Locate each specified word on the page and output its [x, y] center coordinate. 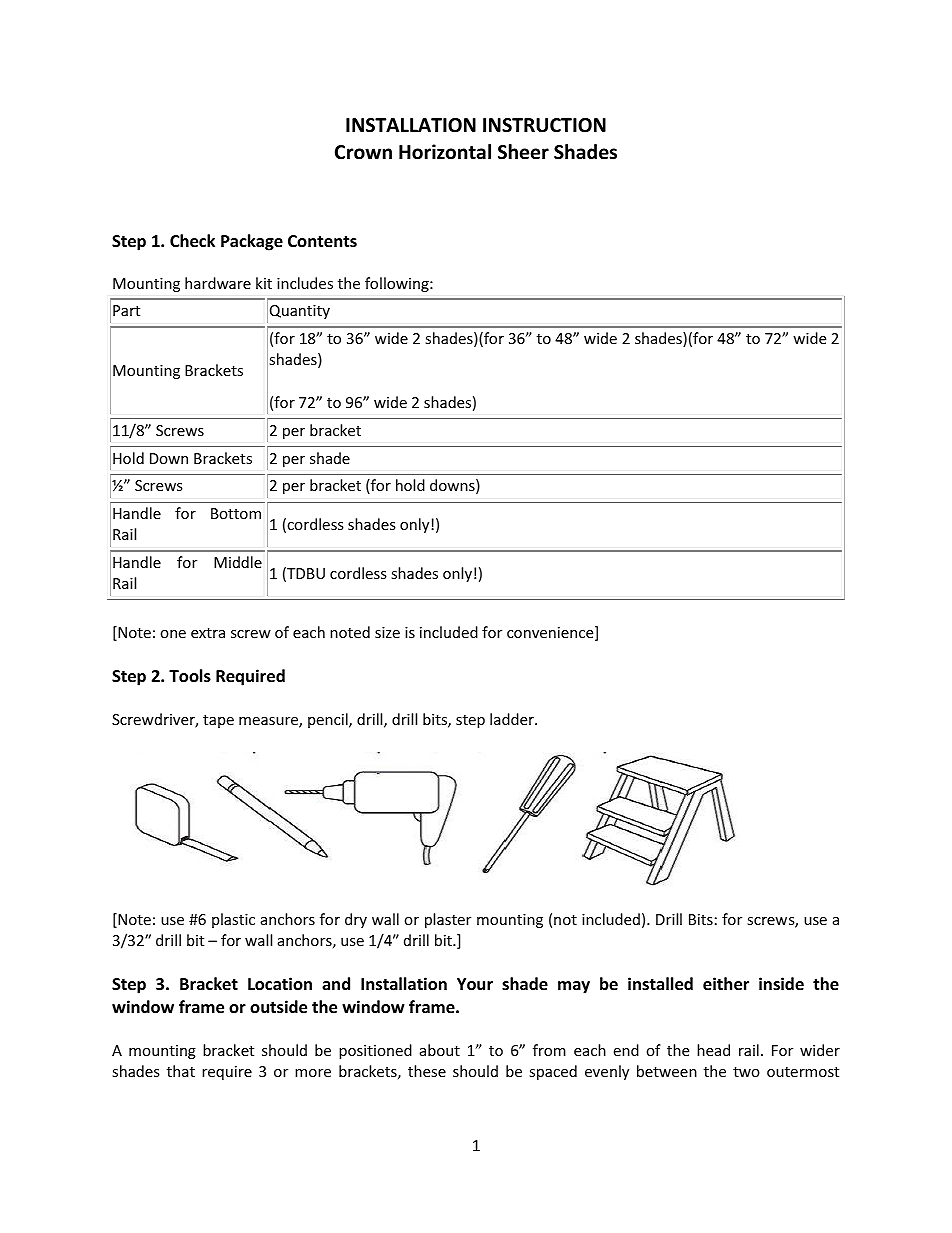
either [726, 984]
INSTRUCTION [544, 125]
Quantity [300, 312]
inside [781, 983]
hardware [218, 283]
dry [356, 920]
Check [192, 241]
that [181, 1071]
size [387, 632]
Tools [190, 676]
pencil [329, 720]
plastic [233, 920]
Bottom [236, 513]
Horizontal [445, 152]
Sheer [523, 152]
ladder [513, 719]
